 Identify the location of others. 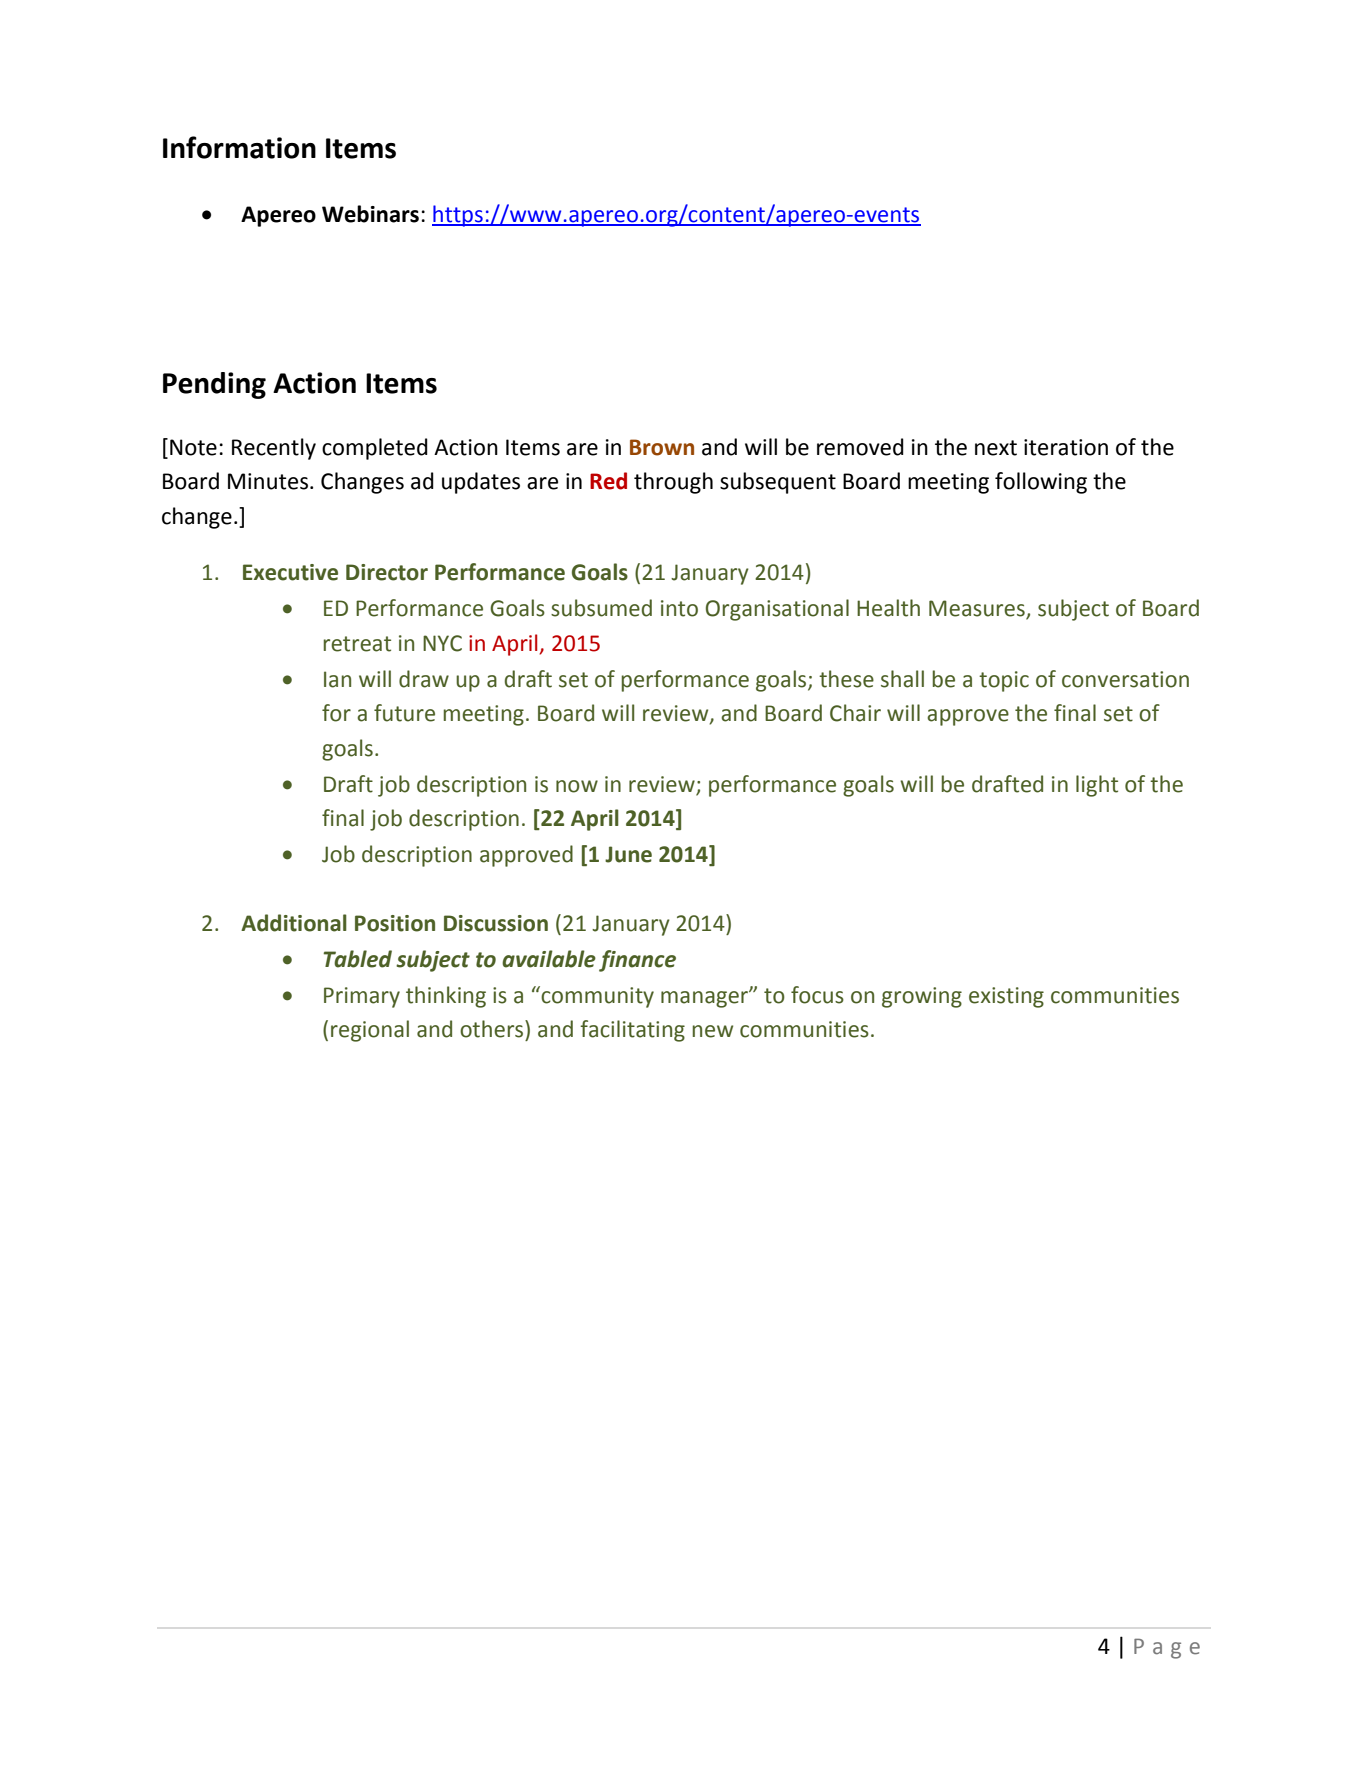
(493, 1029).
